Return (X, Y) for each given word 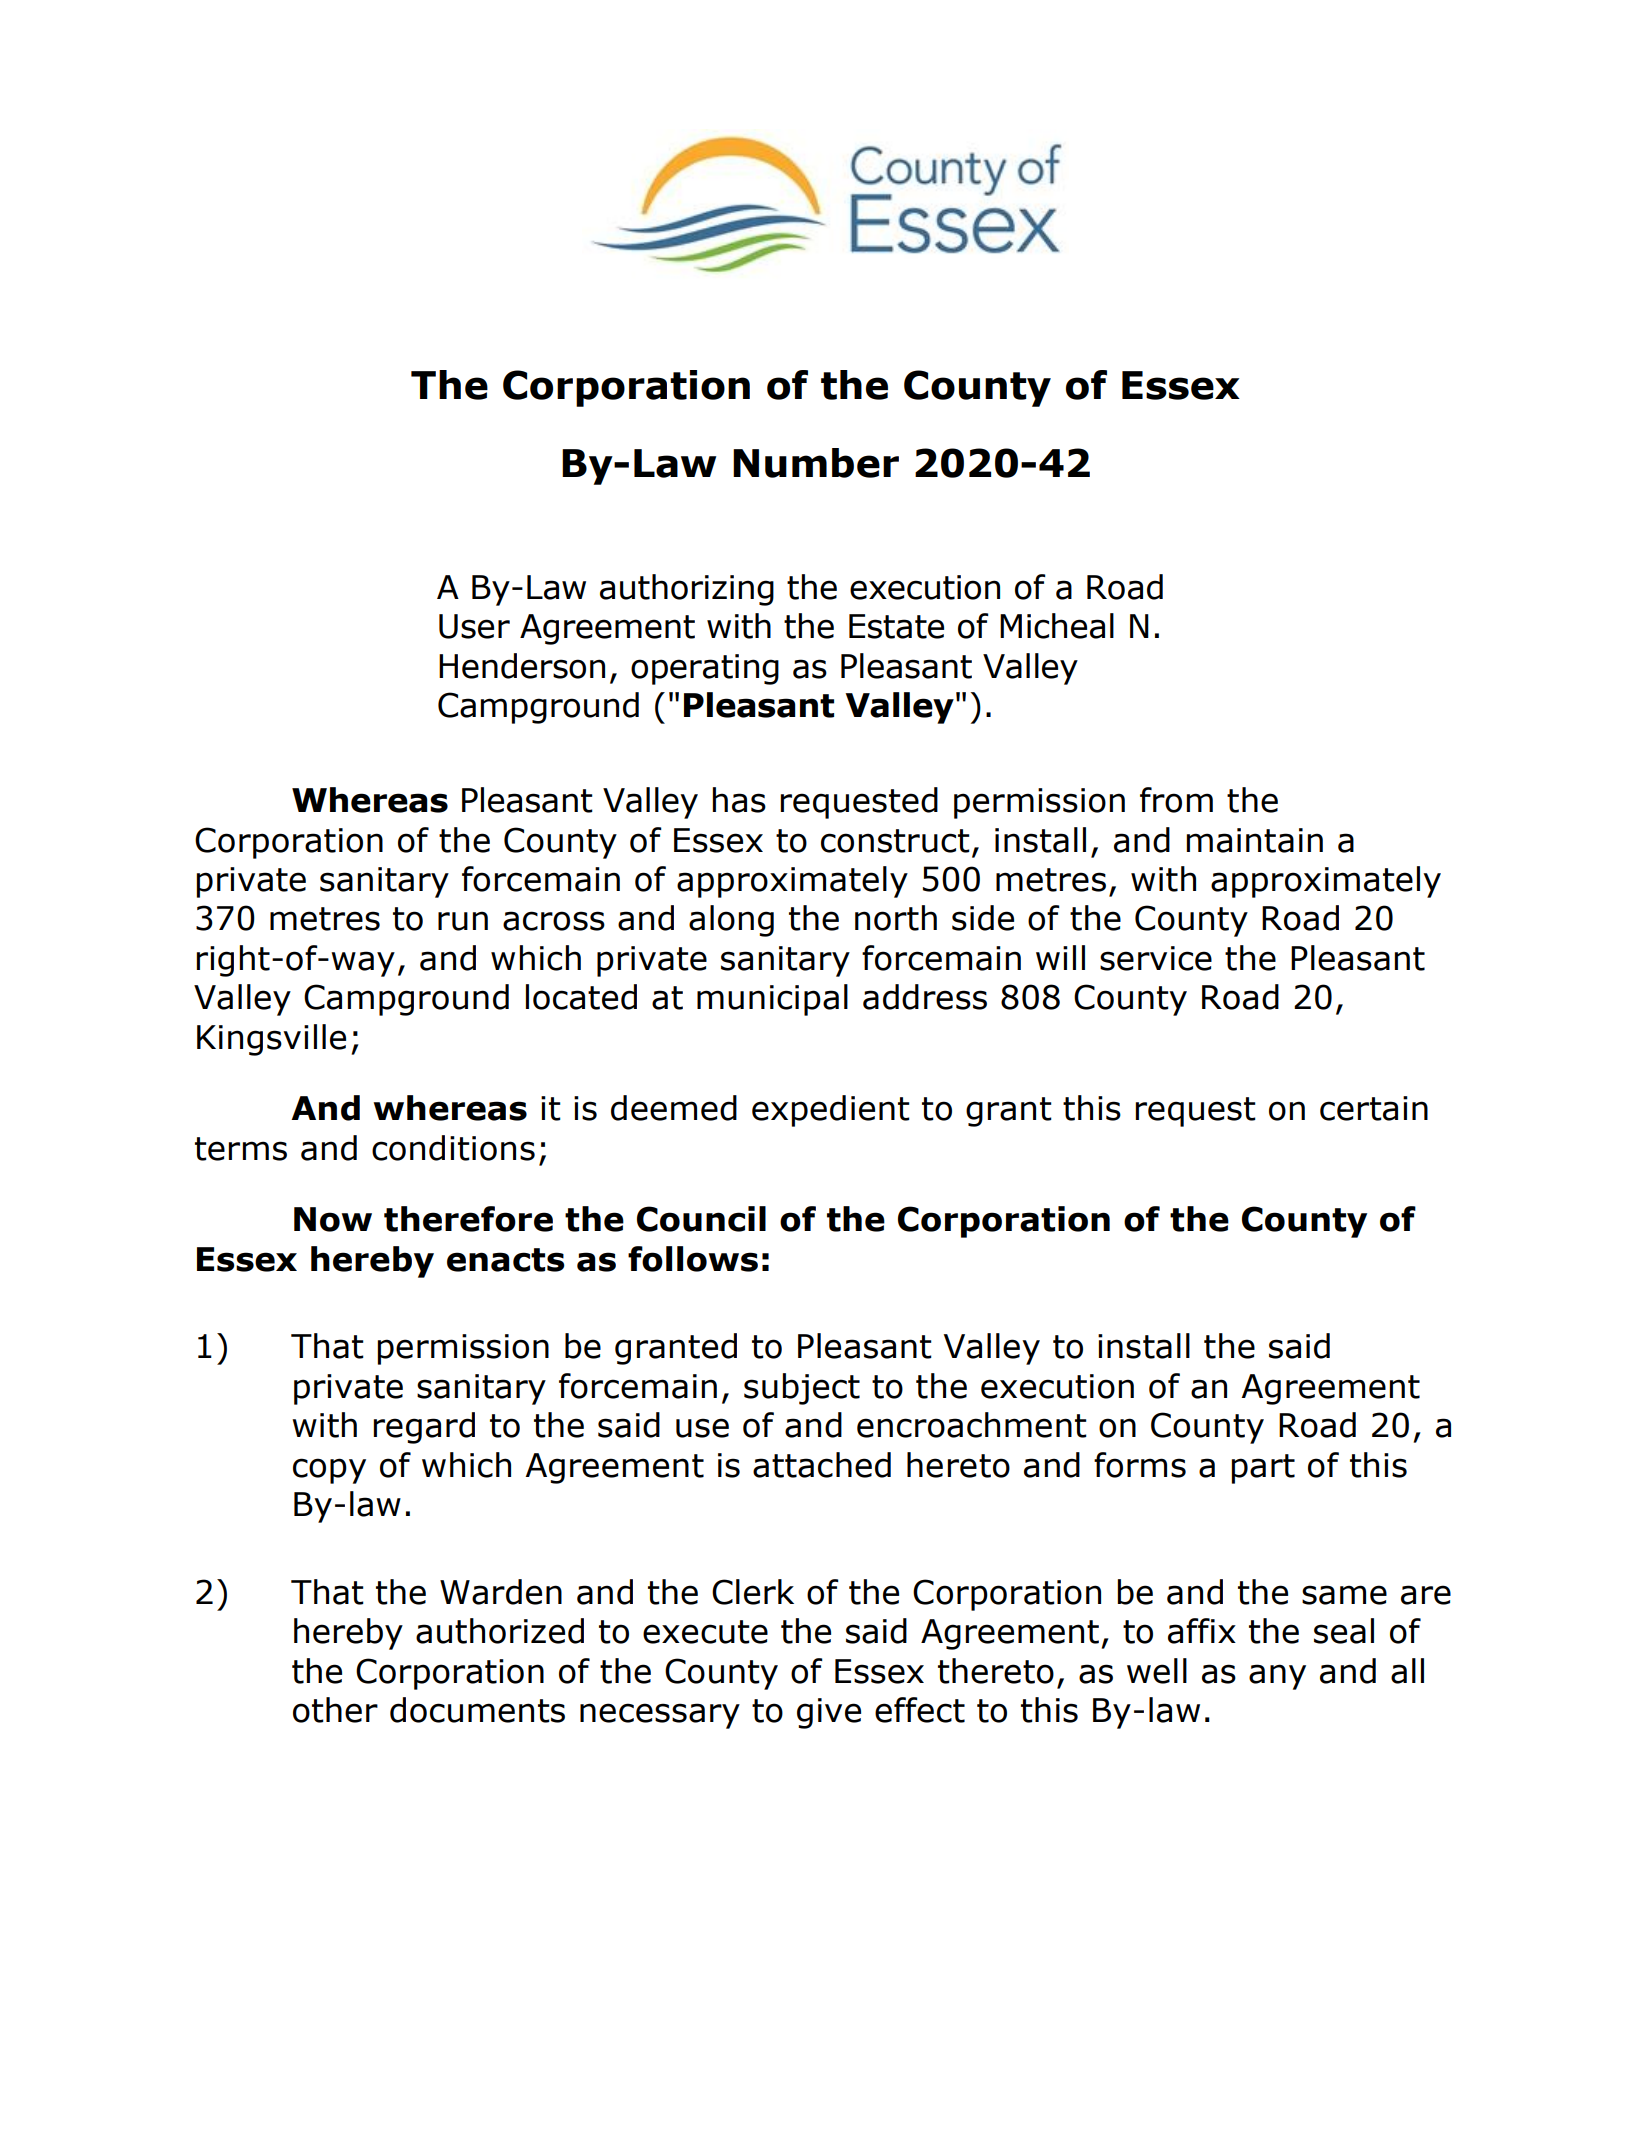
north (896, 918)
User (474, 626)
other (335, 1710)
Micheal (1057, 626)
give (829, 1713)
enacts (506, 1260)
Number (816, 463)
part (1263, 1469)
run (463, 921)
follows (693, 1259)
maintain (1254, 840)
